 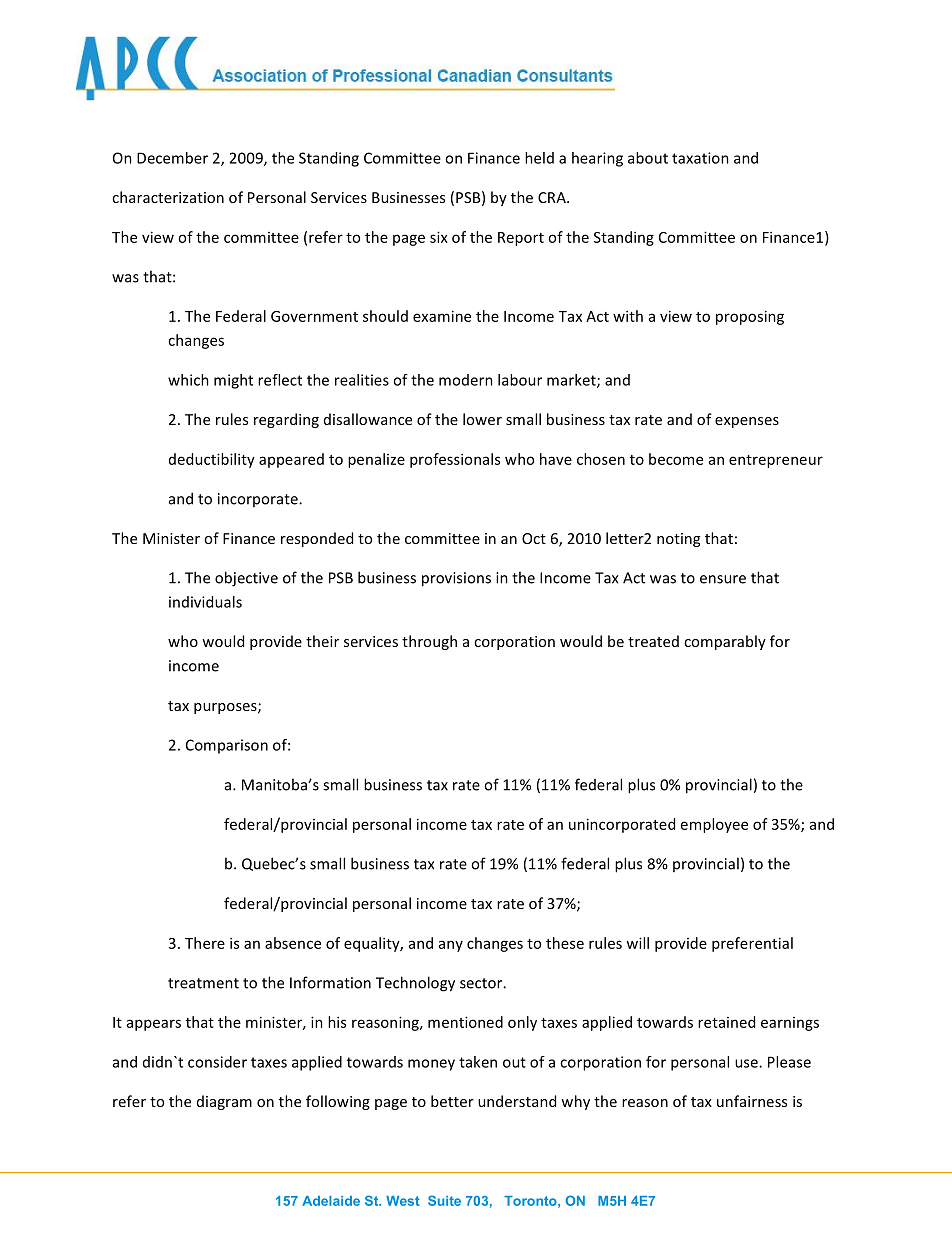 What do you see at coordinates (752, 1101) in the image?
I see `unfairness` at bounding box center [752, 1101].
